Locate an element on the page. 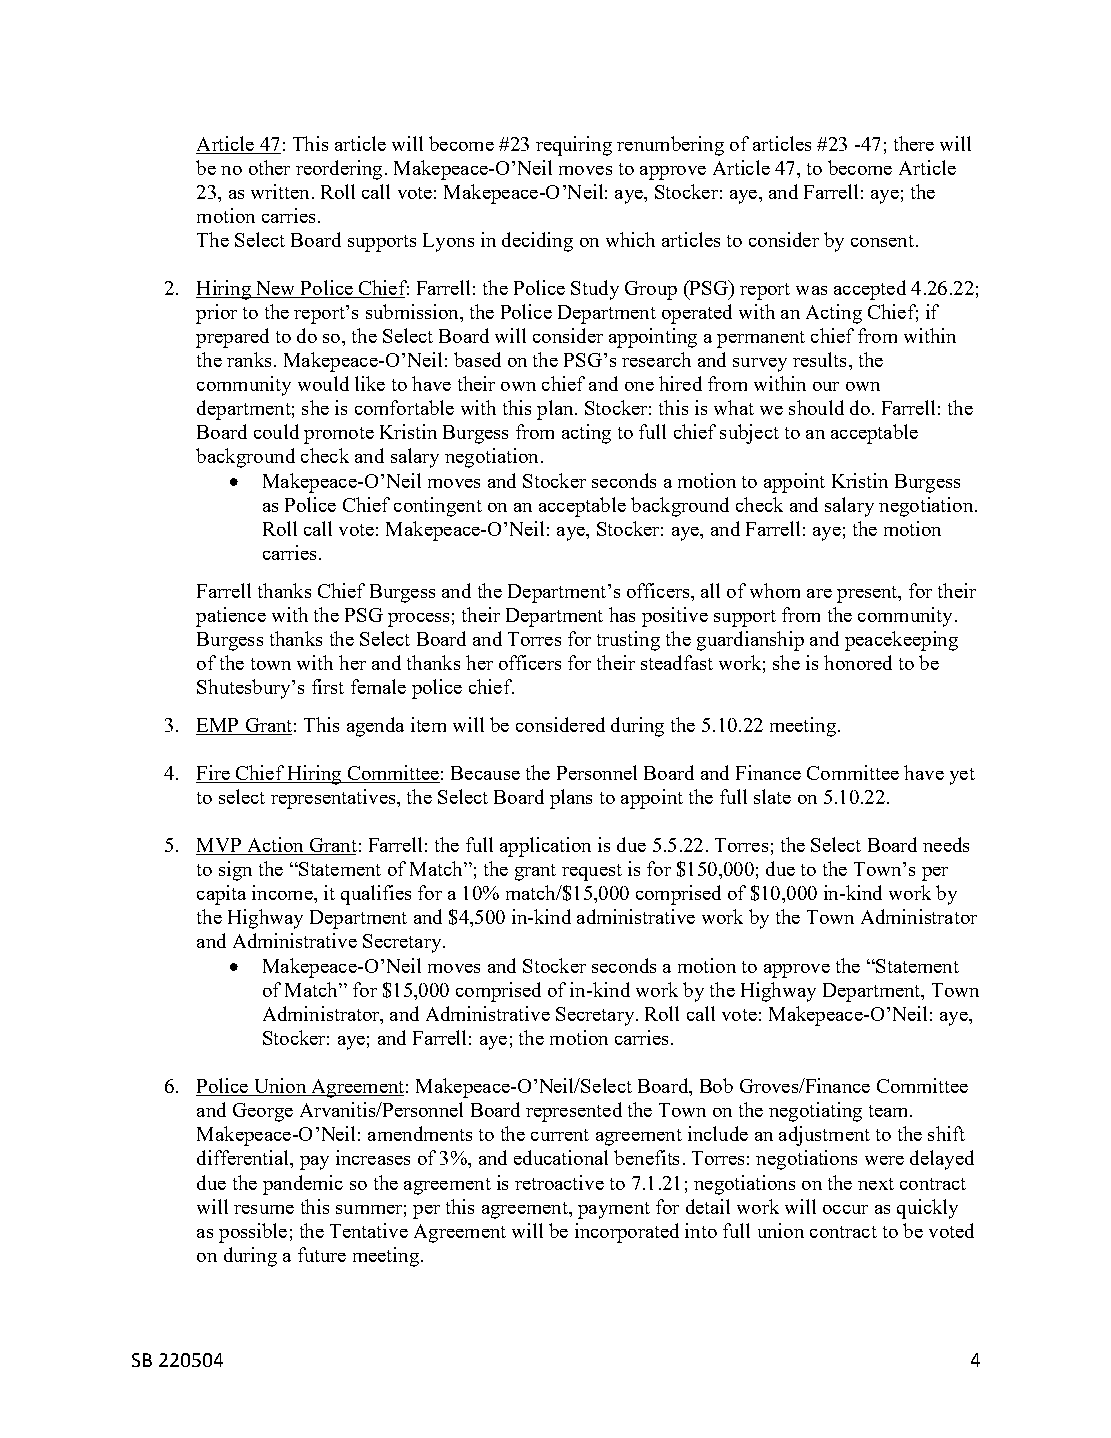 This document has width=1111, height=1438. needs is located at coordinates (946, 844).
